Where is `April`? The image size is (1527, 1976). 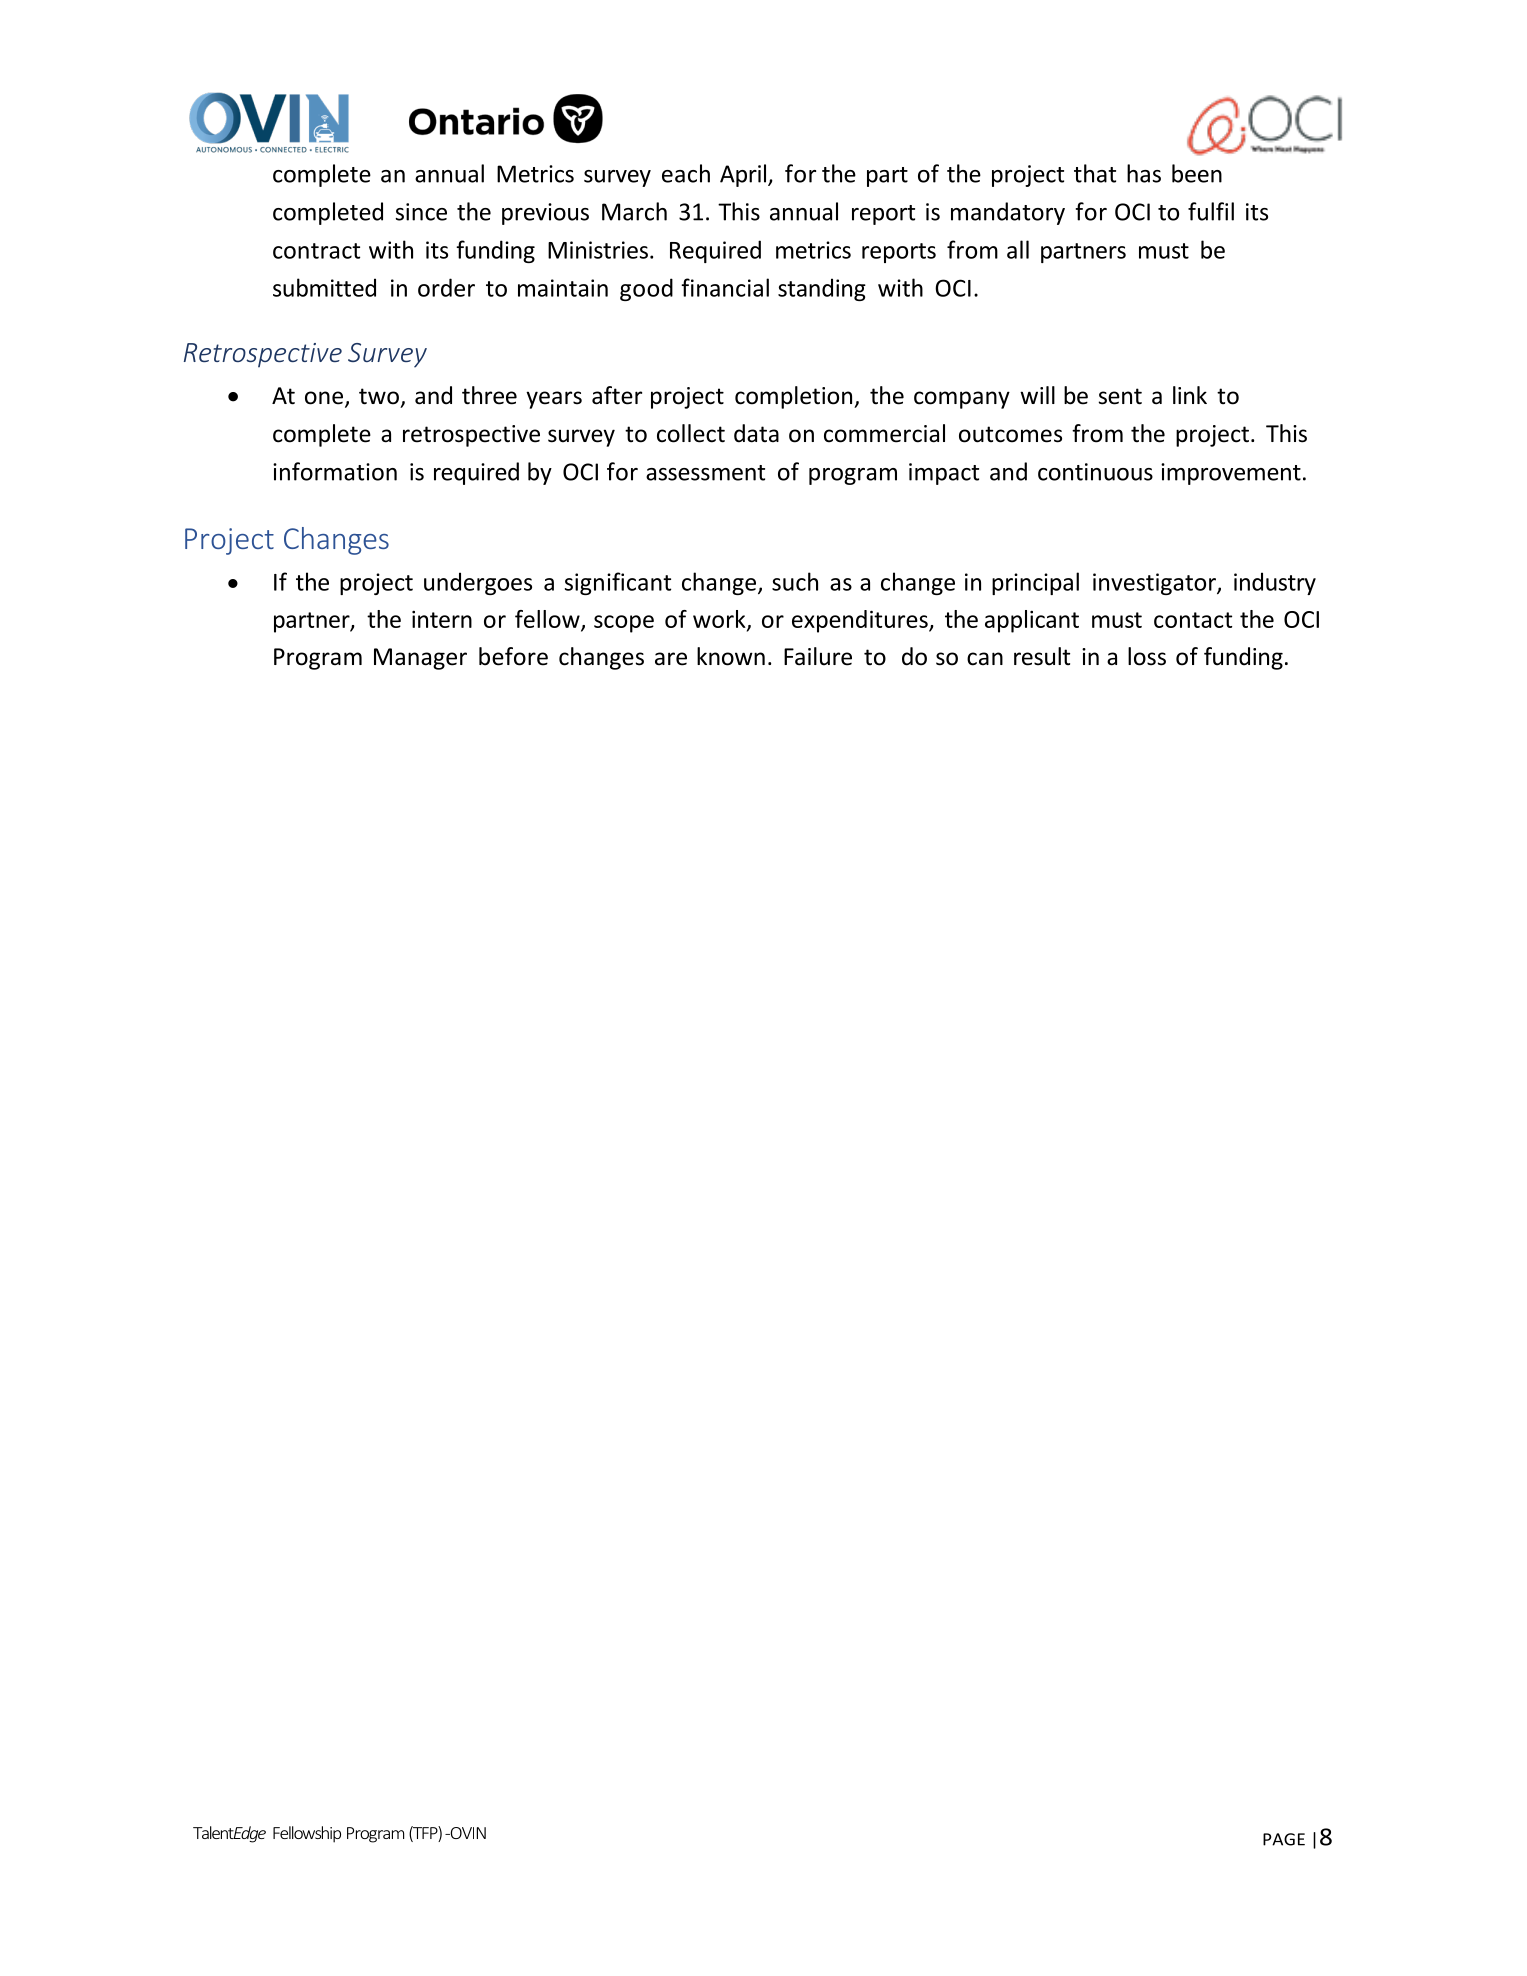
April is located at coordinates (744, 175).
